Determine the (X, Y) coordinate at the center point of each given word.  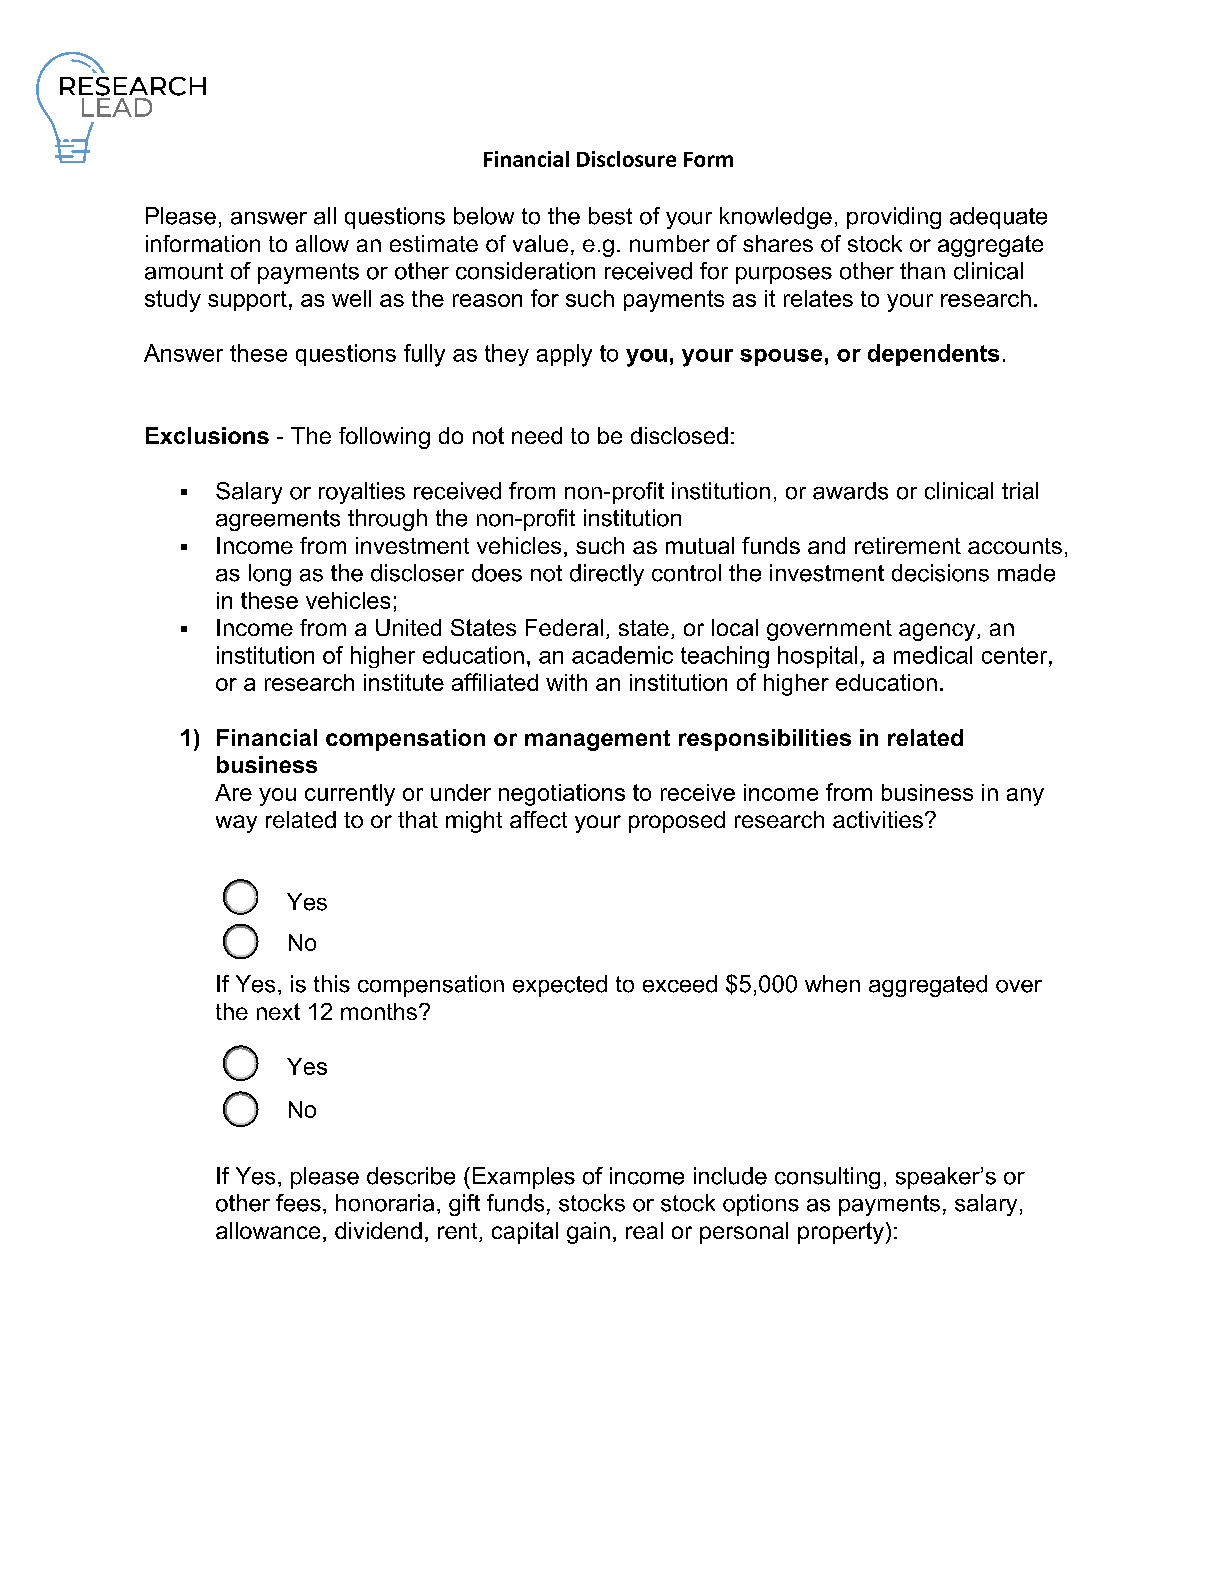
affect (538, 819)
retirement (908, 545)
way (236, 824)
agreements (278, 520)
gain (588, 1233)
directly (607, 575)
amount (184, 271)
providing (894, 218)
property (841, 1233)
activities (878, 819)
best (610, 216)
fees (298, 1203)
